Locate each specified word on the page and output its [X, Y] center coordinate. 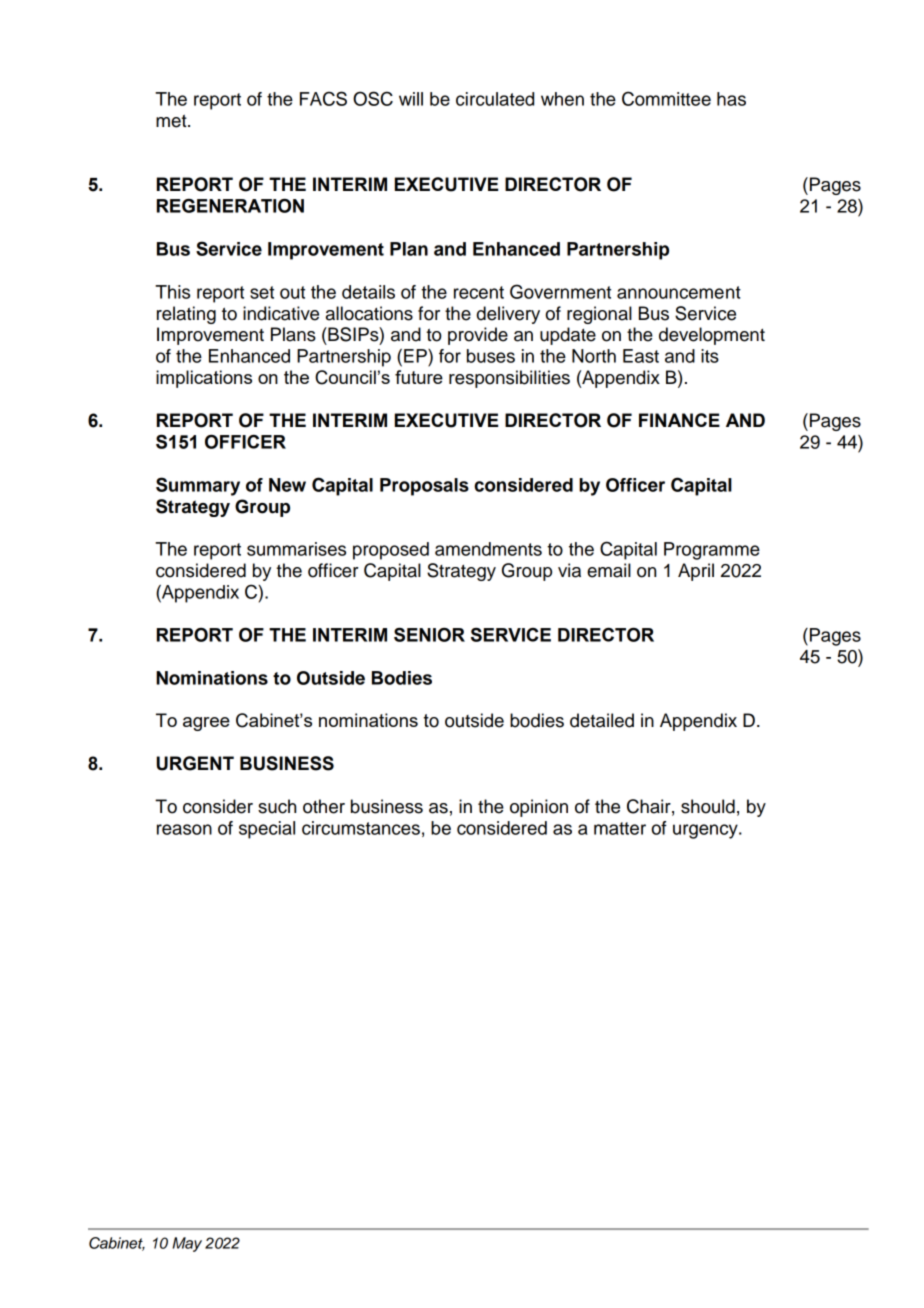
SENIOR [429, 634]
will [411, 99]
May [187, 1244]
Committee [666, 98]
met [172, 121]
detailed [602, 720]
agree [206, 724]
